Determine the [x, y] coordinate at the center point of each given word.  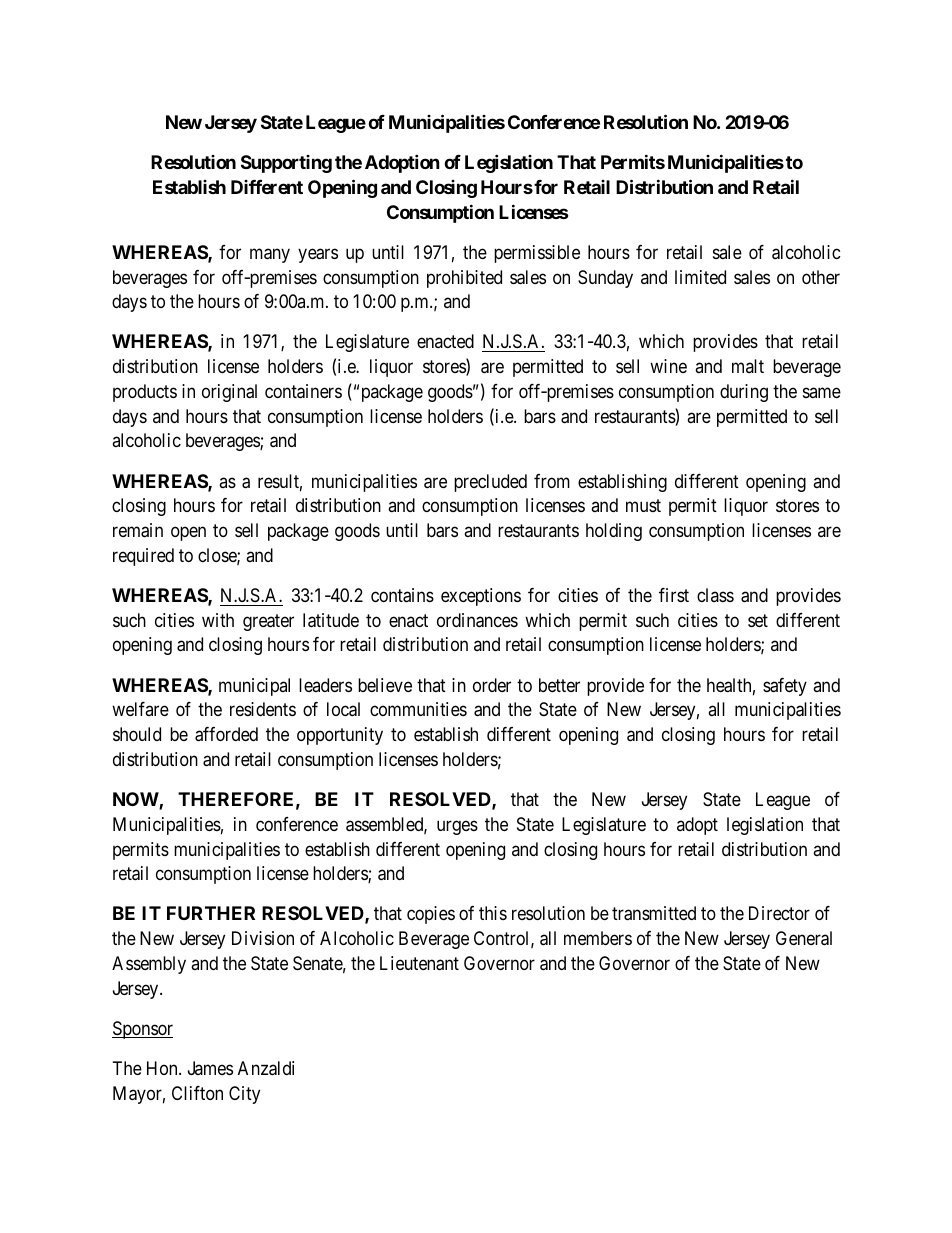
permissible [537, 254]
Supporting [286, 164]
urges [457, 827]
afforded [226, 734]
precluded [490, 483]
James [210, 1068]
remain [138, 530]
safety [785, 687]
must [643, 506]
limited [700, 277]
